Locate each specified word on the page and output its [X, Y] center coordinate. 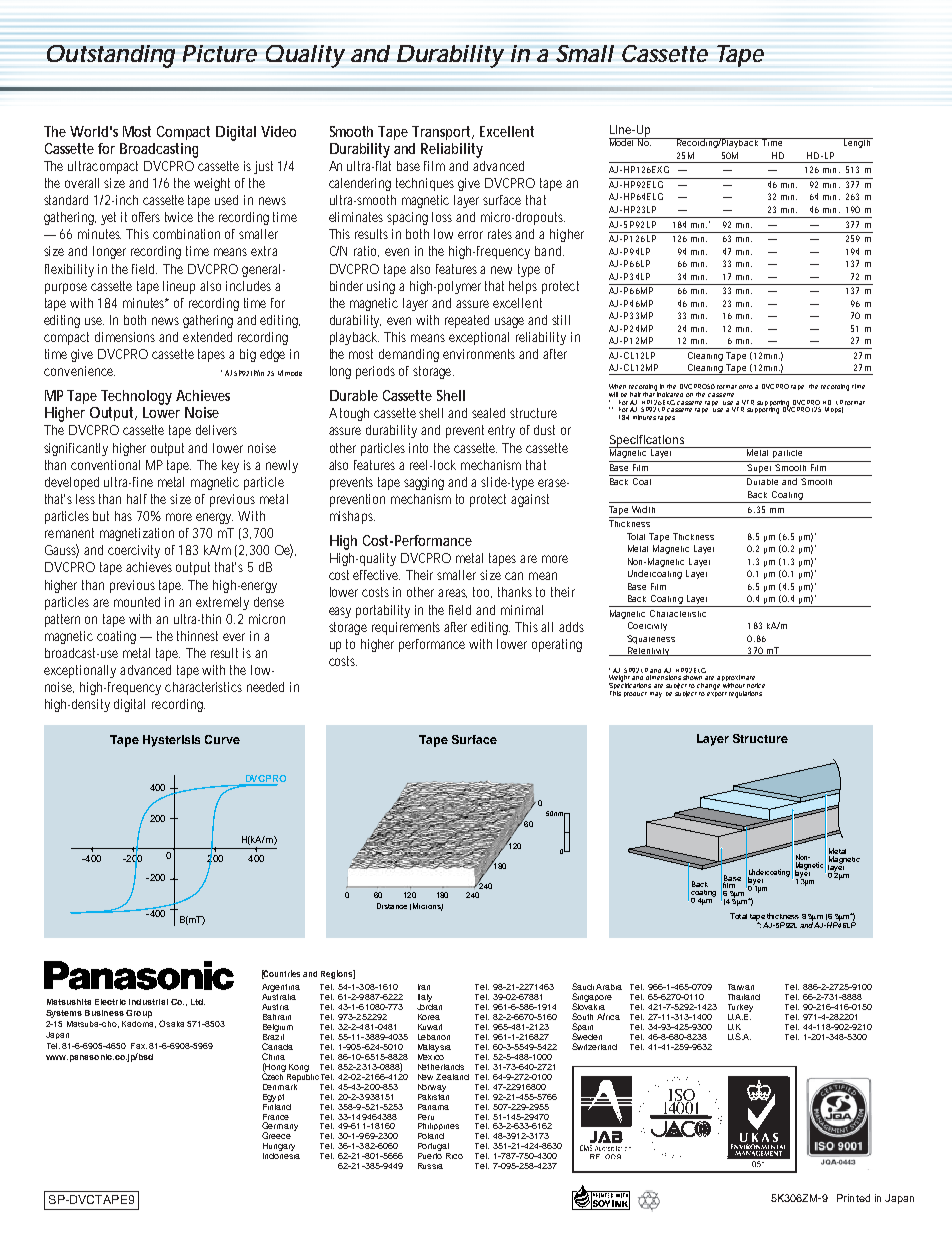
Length [857, 143]
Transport [443, 133]
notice [756, 685]
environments [479, 354]
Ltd [198, 1002]
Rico [454, 1156]
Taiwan [741, 987]
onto [746, 387]
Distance [392, 906]
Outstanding [111, 56]
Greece [276, 1135]
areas [452, 593]
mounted [137, 602]
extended [207, 337]
